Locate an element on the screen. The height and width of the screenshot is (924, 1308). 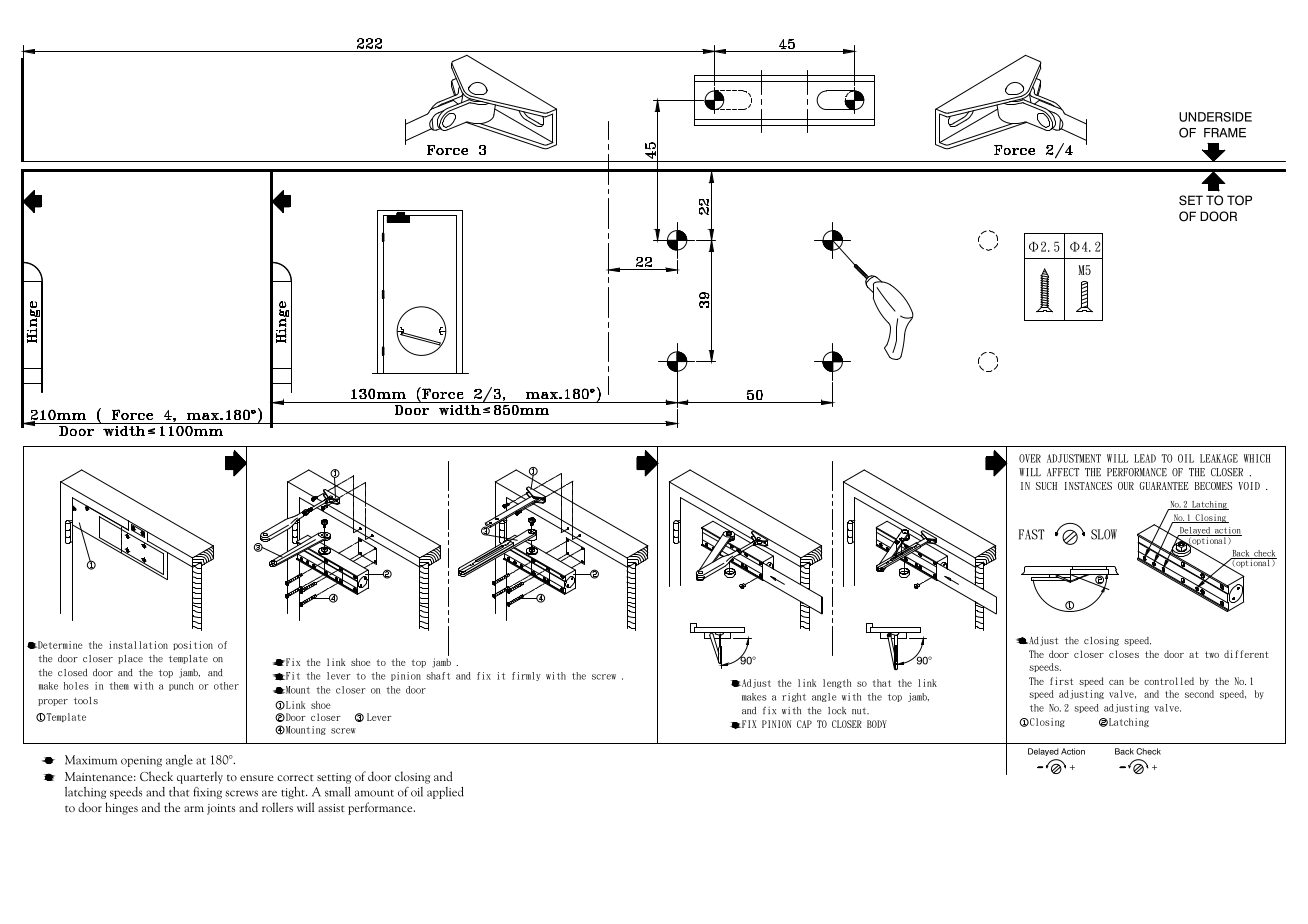
LEAD is located at coordinates (1145, 458).
